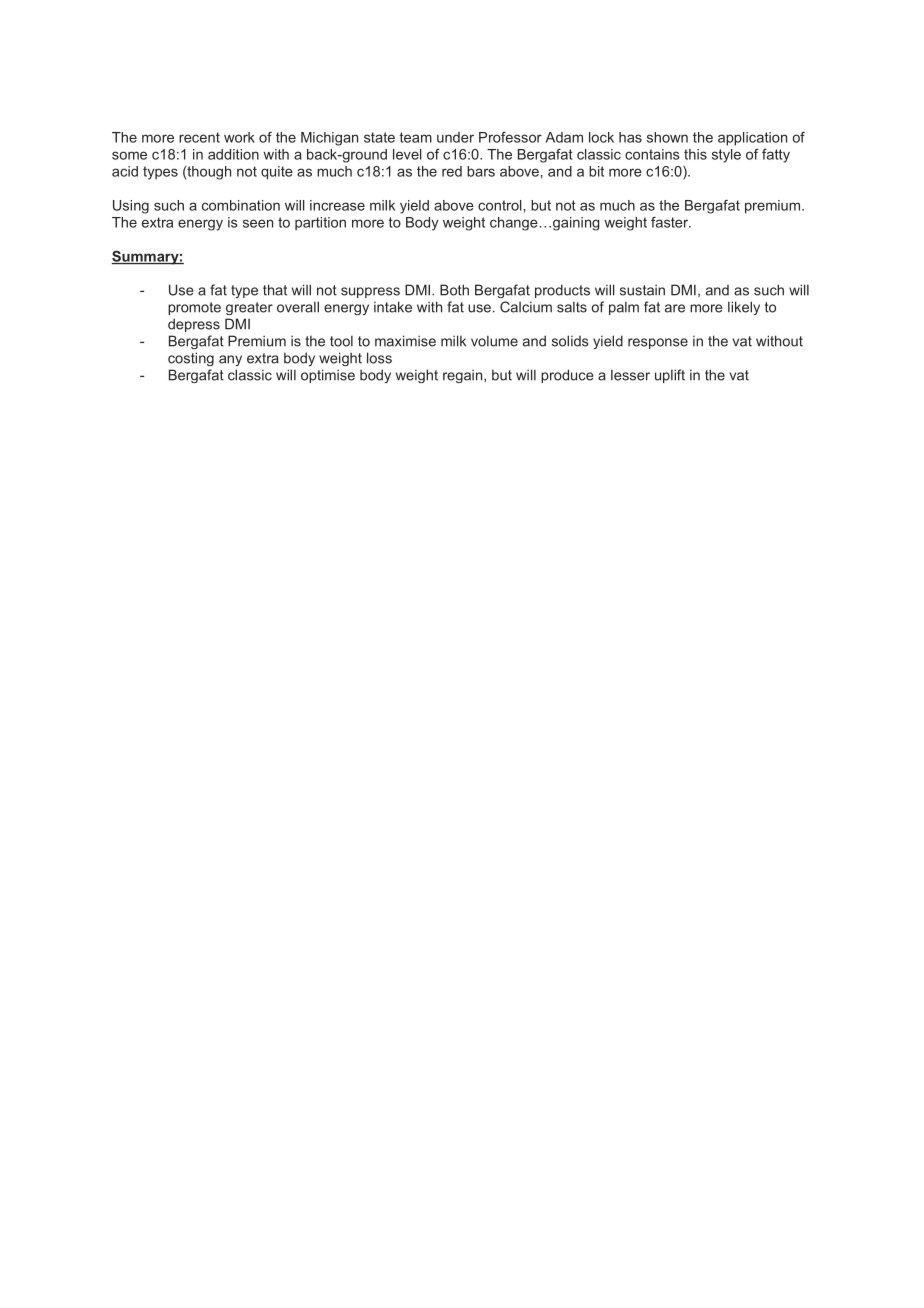  Describe the element at coordinates (675, 308) in the screenshot. I see `are` at that location.
